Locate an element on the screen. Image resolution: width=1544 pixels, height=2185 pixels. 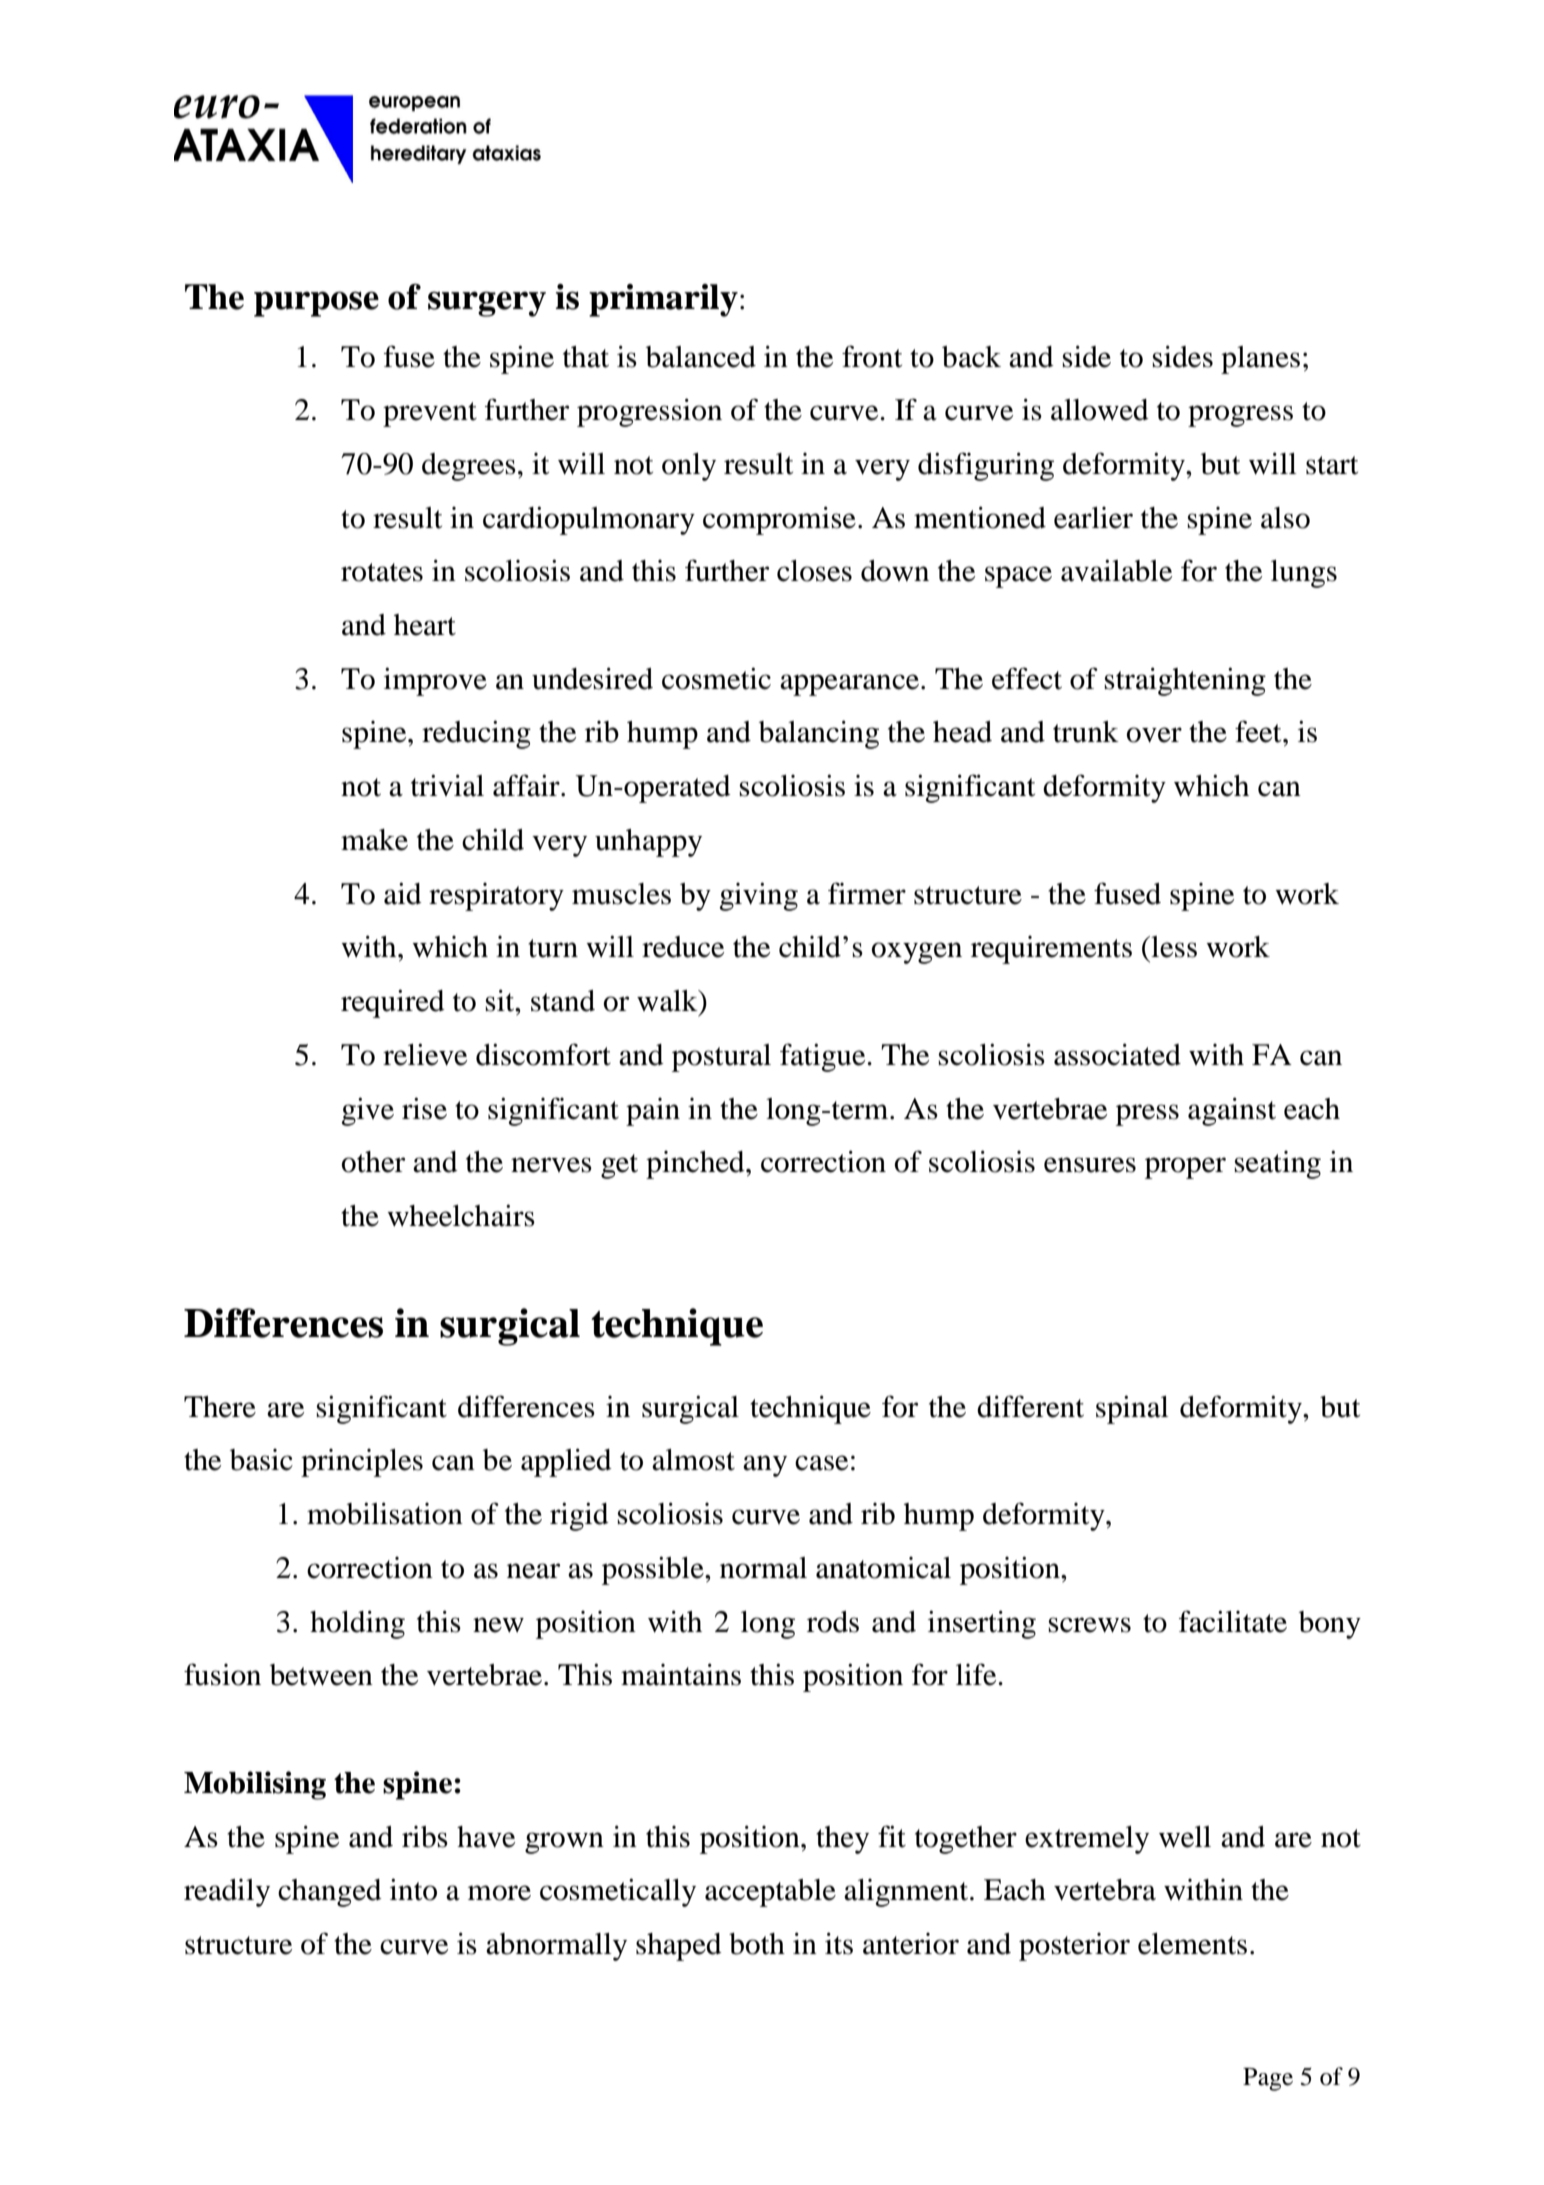
any is located at coordinates (765, 1466).
